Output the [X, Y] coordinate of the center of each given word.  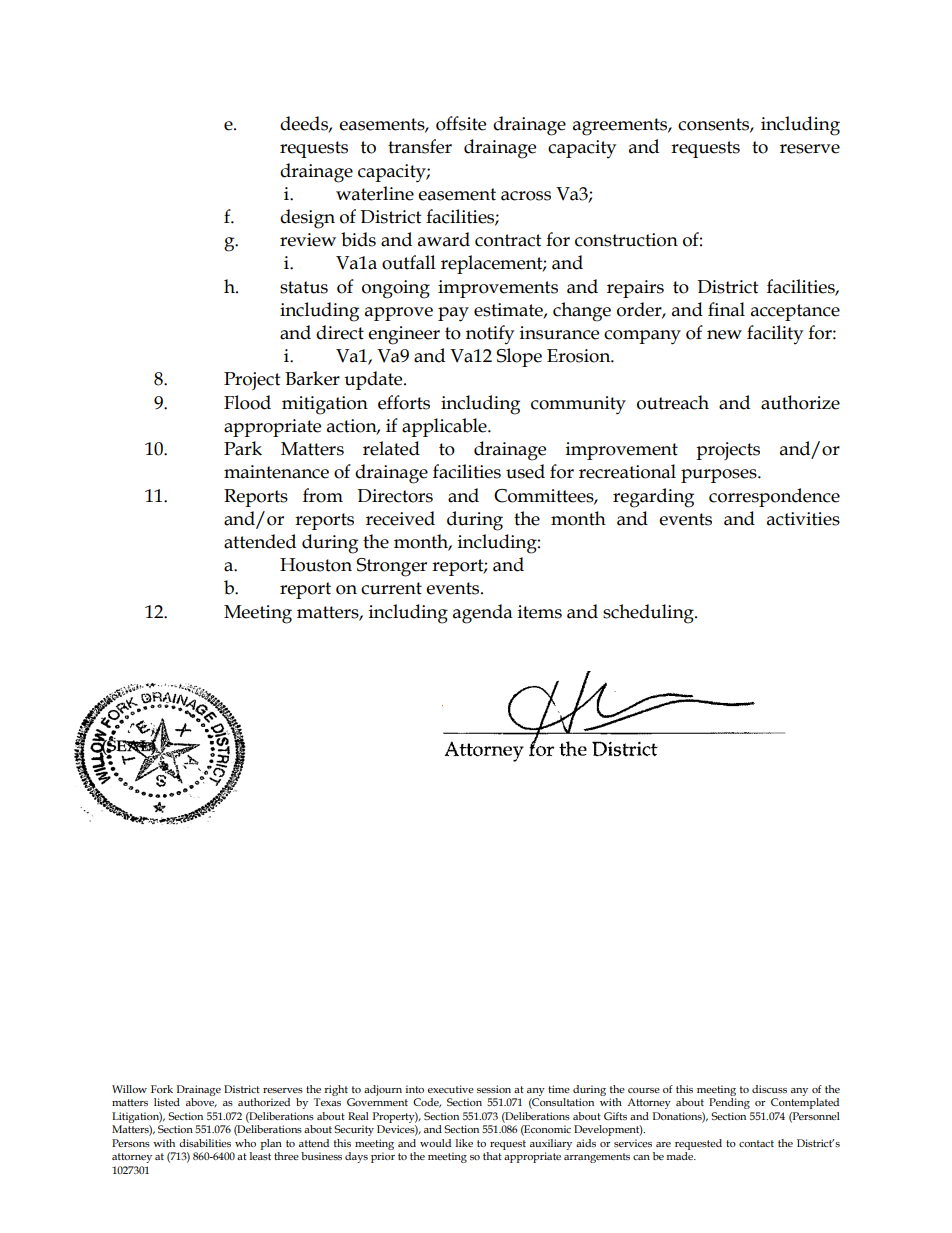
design [307, 219]
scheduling [649, 614]
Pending [729, 1103]
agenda [483, 614]
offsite [461, 123]
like [464, 1143]
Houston [316, 565]
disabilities [205, 1143]
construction [626, 240]
